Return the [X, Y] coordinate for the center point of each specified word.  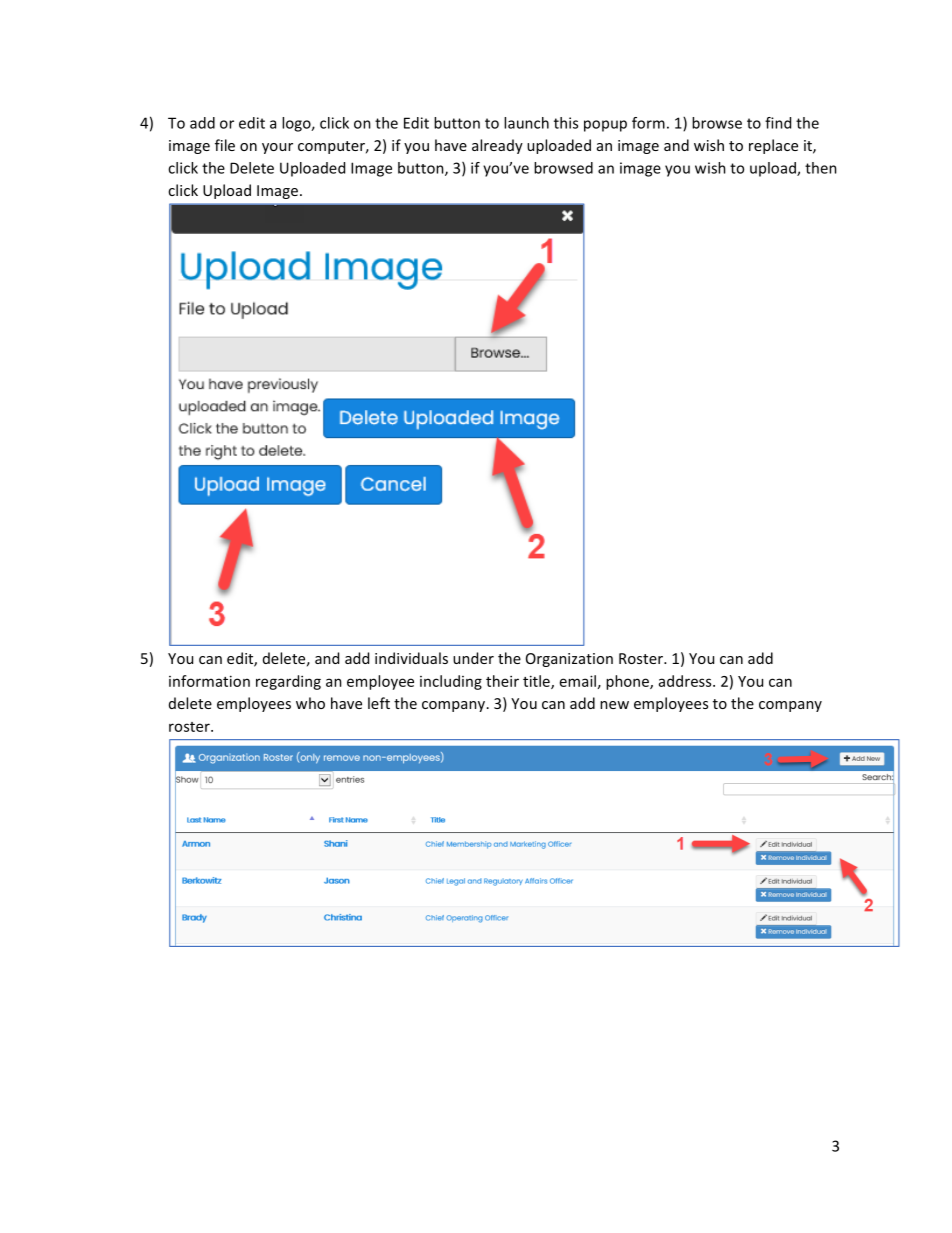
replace [773, 146]
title [537, 682]
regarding [288, 682]
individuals [411, 658]
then [821, 168]
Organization [569, 660]
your [277, 148]
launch [526, 123]
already [497, 146]
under [473, 658]
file [225, 145]
